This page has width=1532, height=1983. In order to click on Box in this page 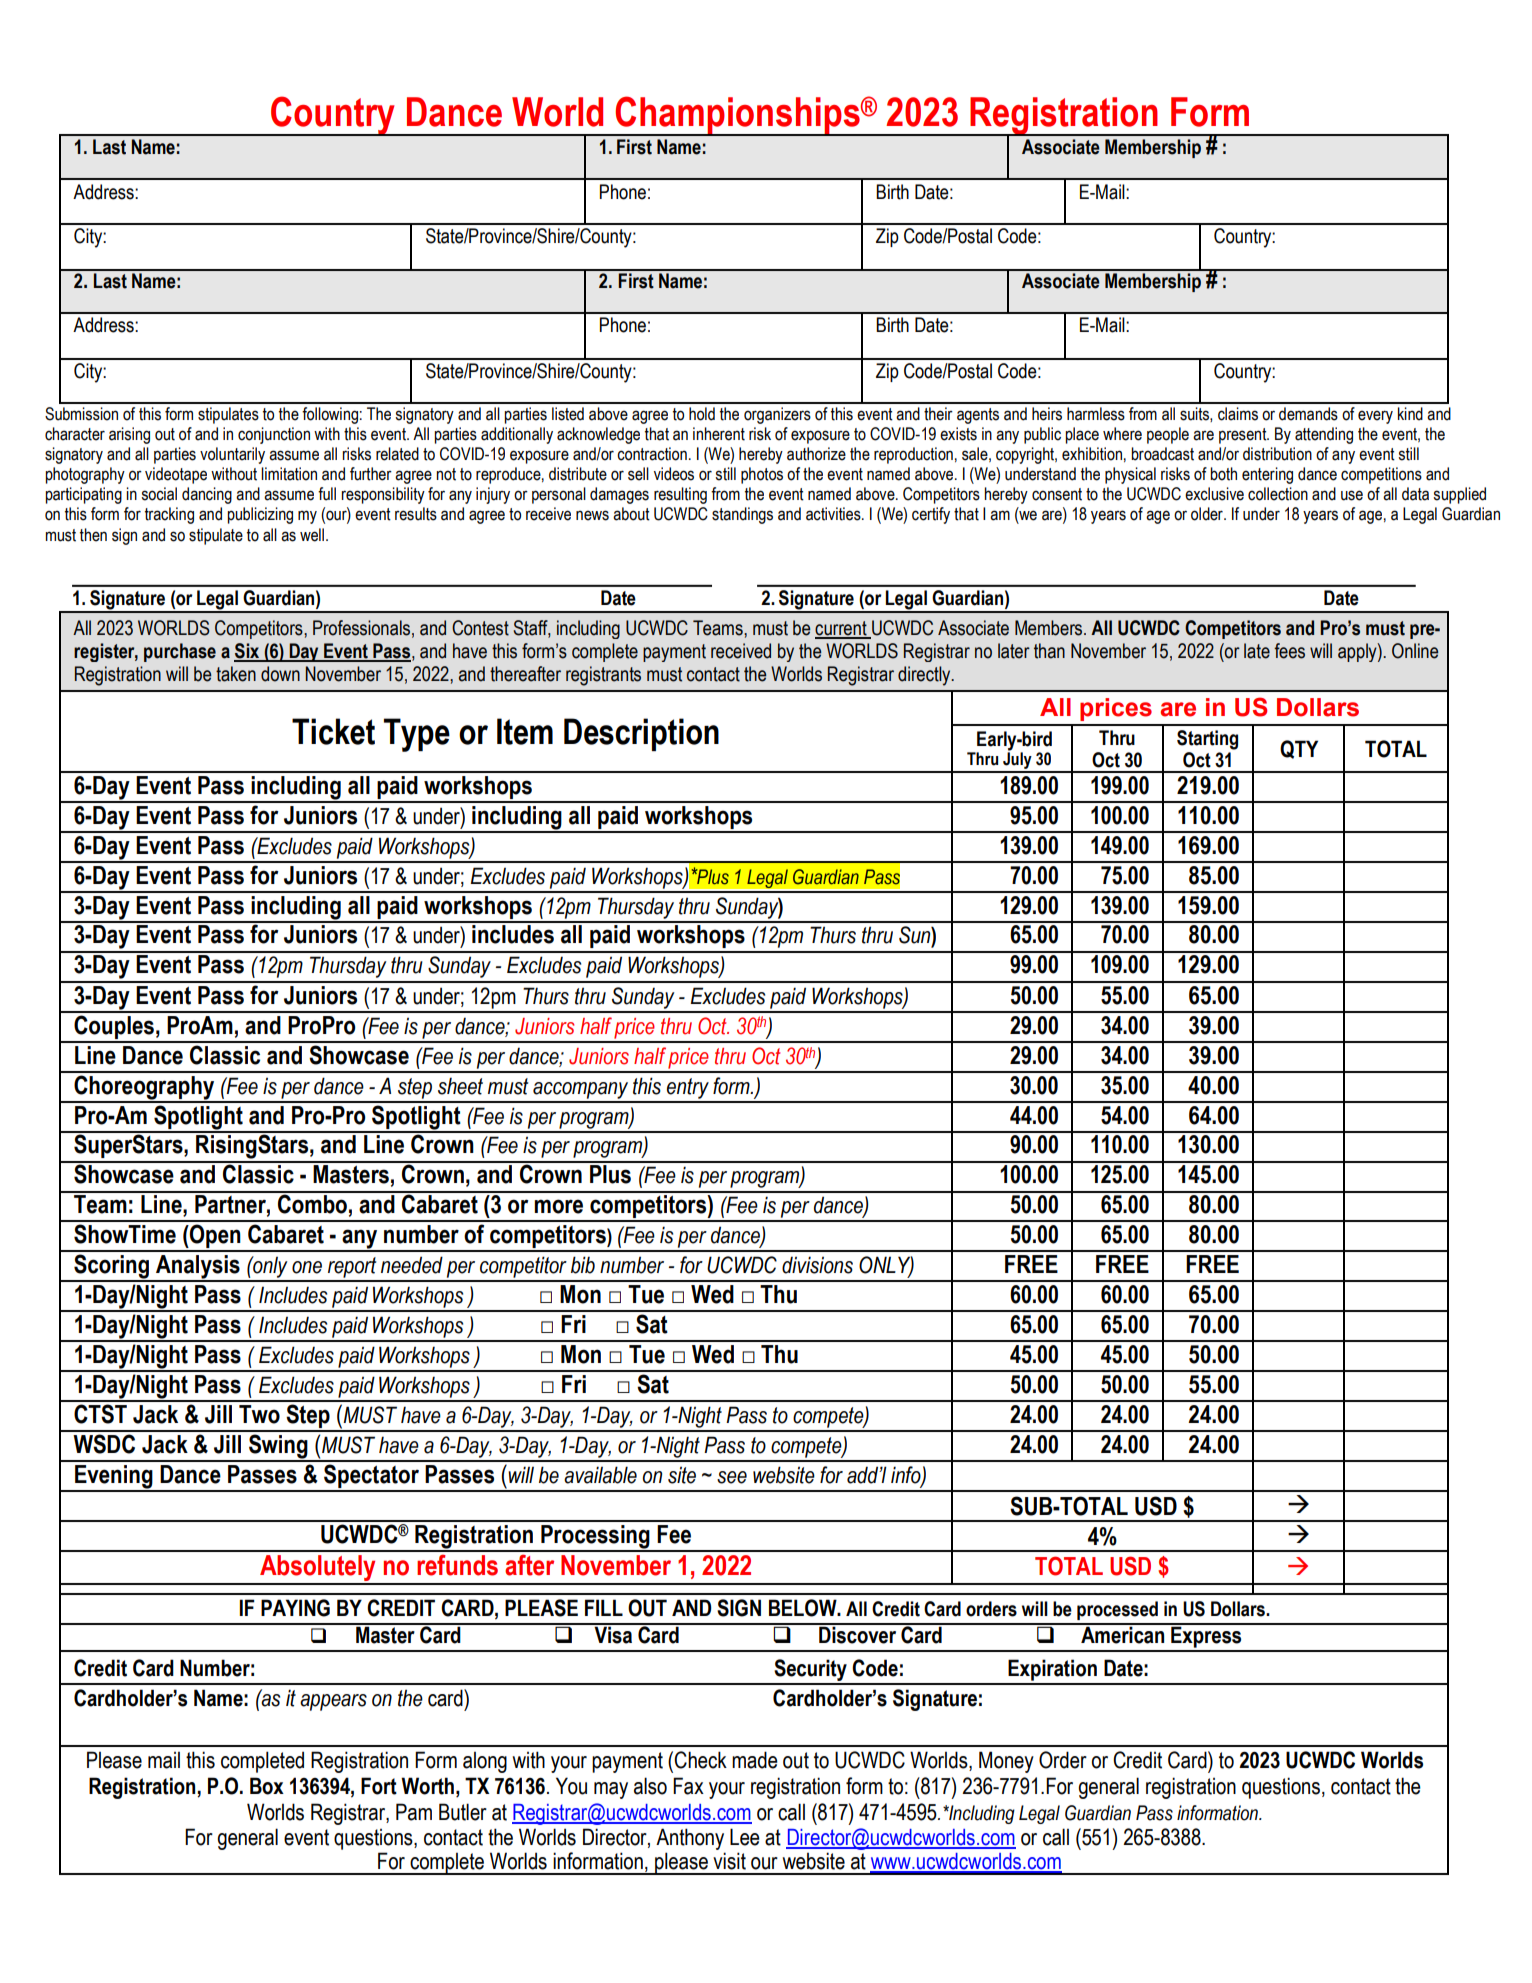, I will do `click(267, 1786)`.
